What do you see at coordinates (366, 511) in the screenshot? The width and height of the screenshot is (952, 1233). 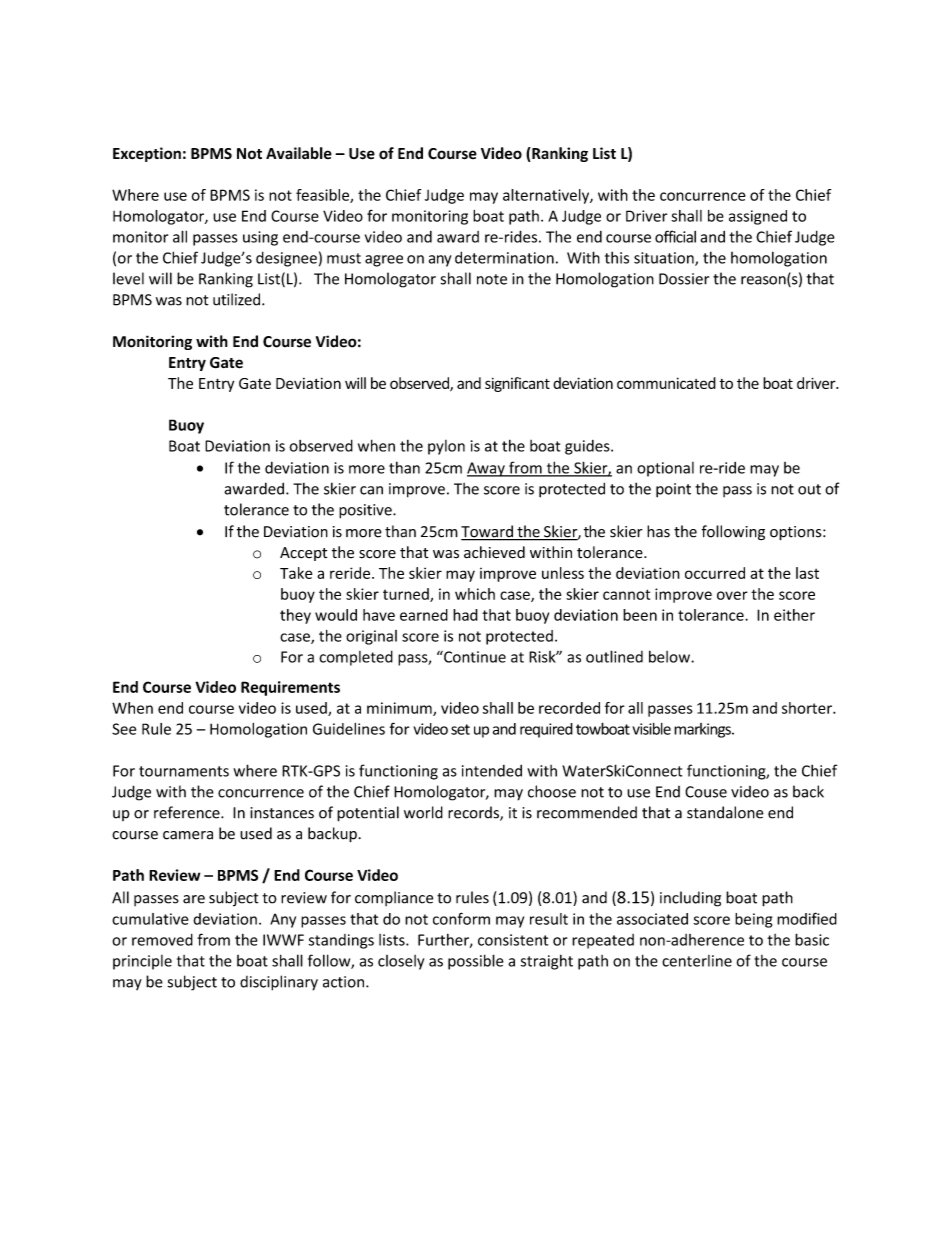 I see `positive` at bounding box center [366, 511].
